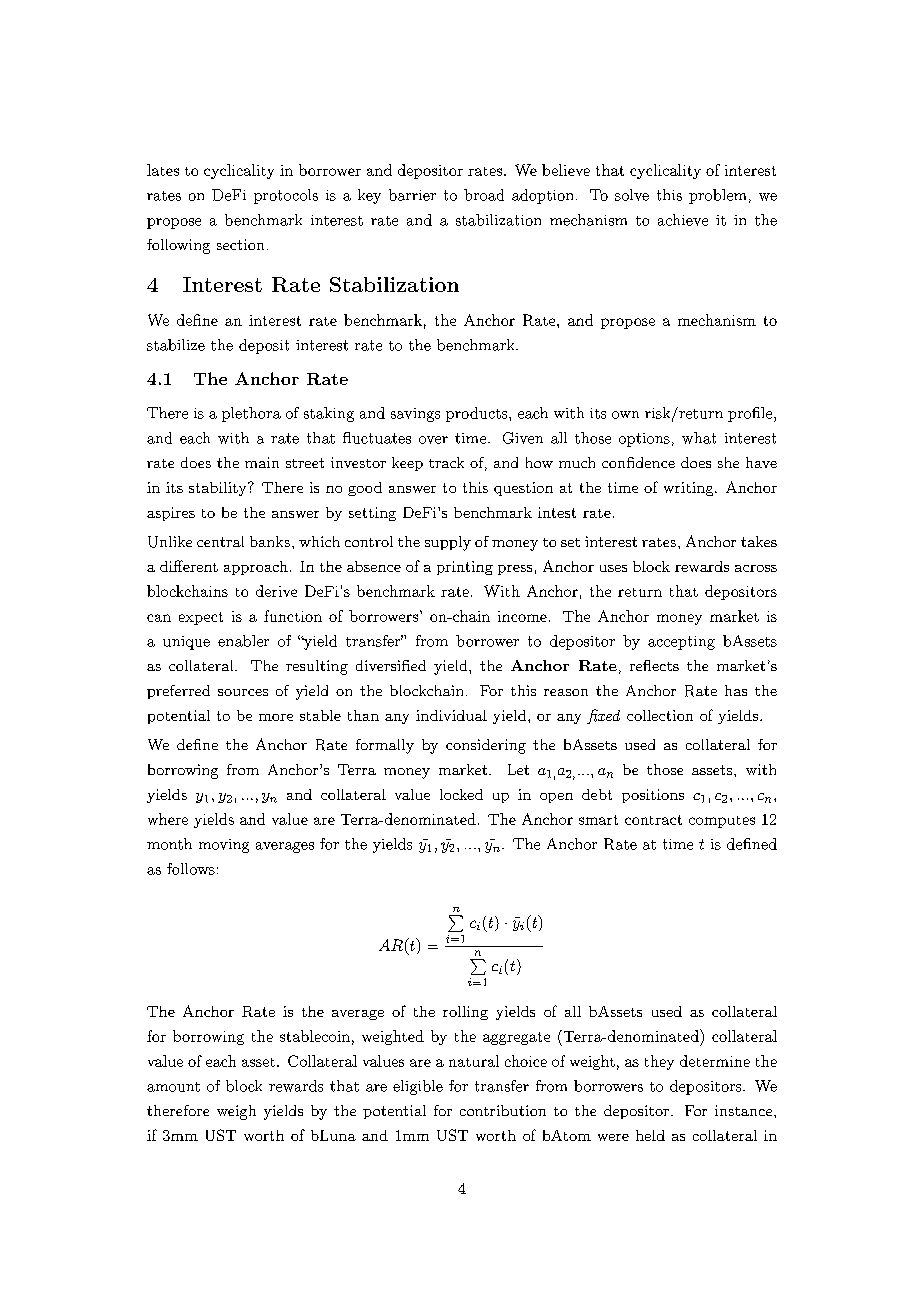 The width and height of the screenshot is (924, 1308). I want to click on positions, so click(653, 796).
